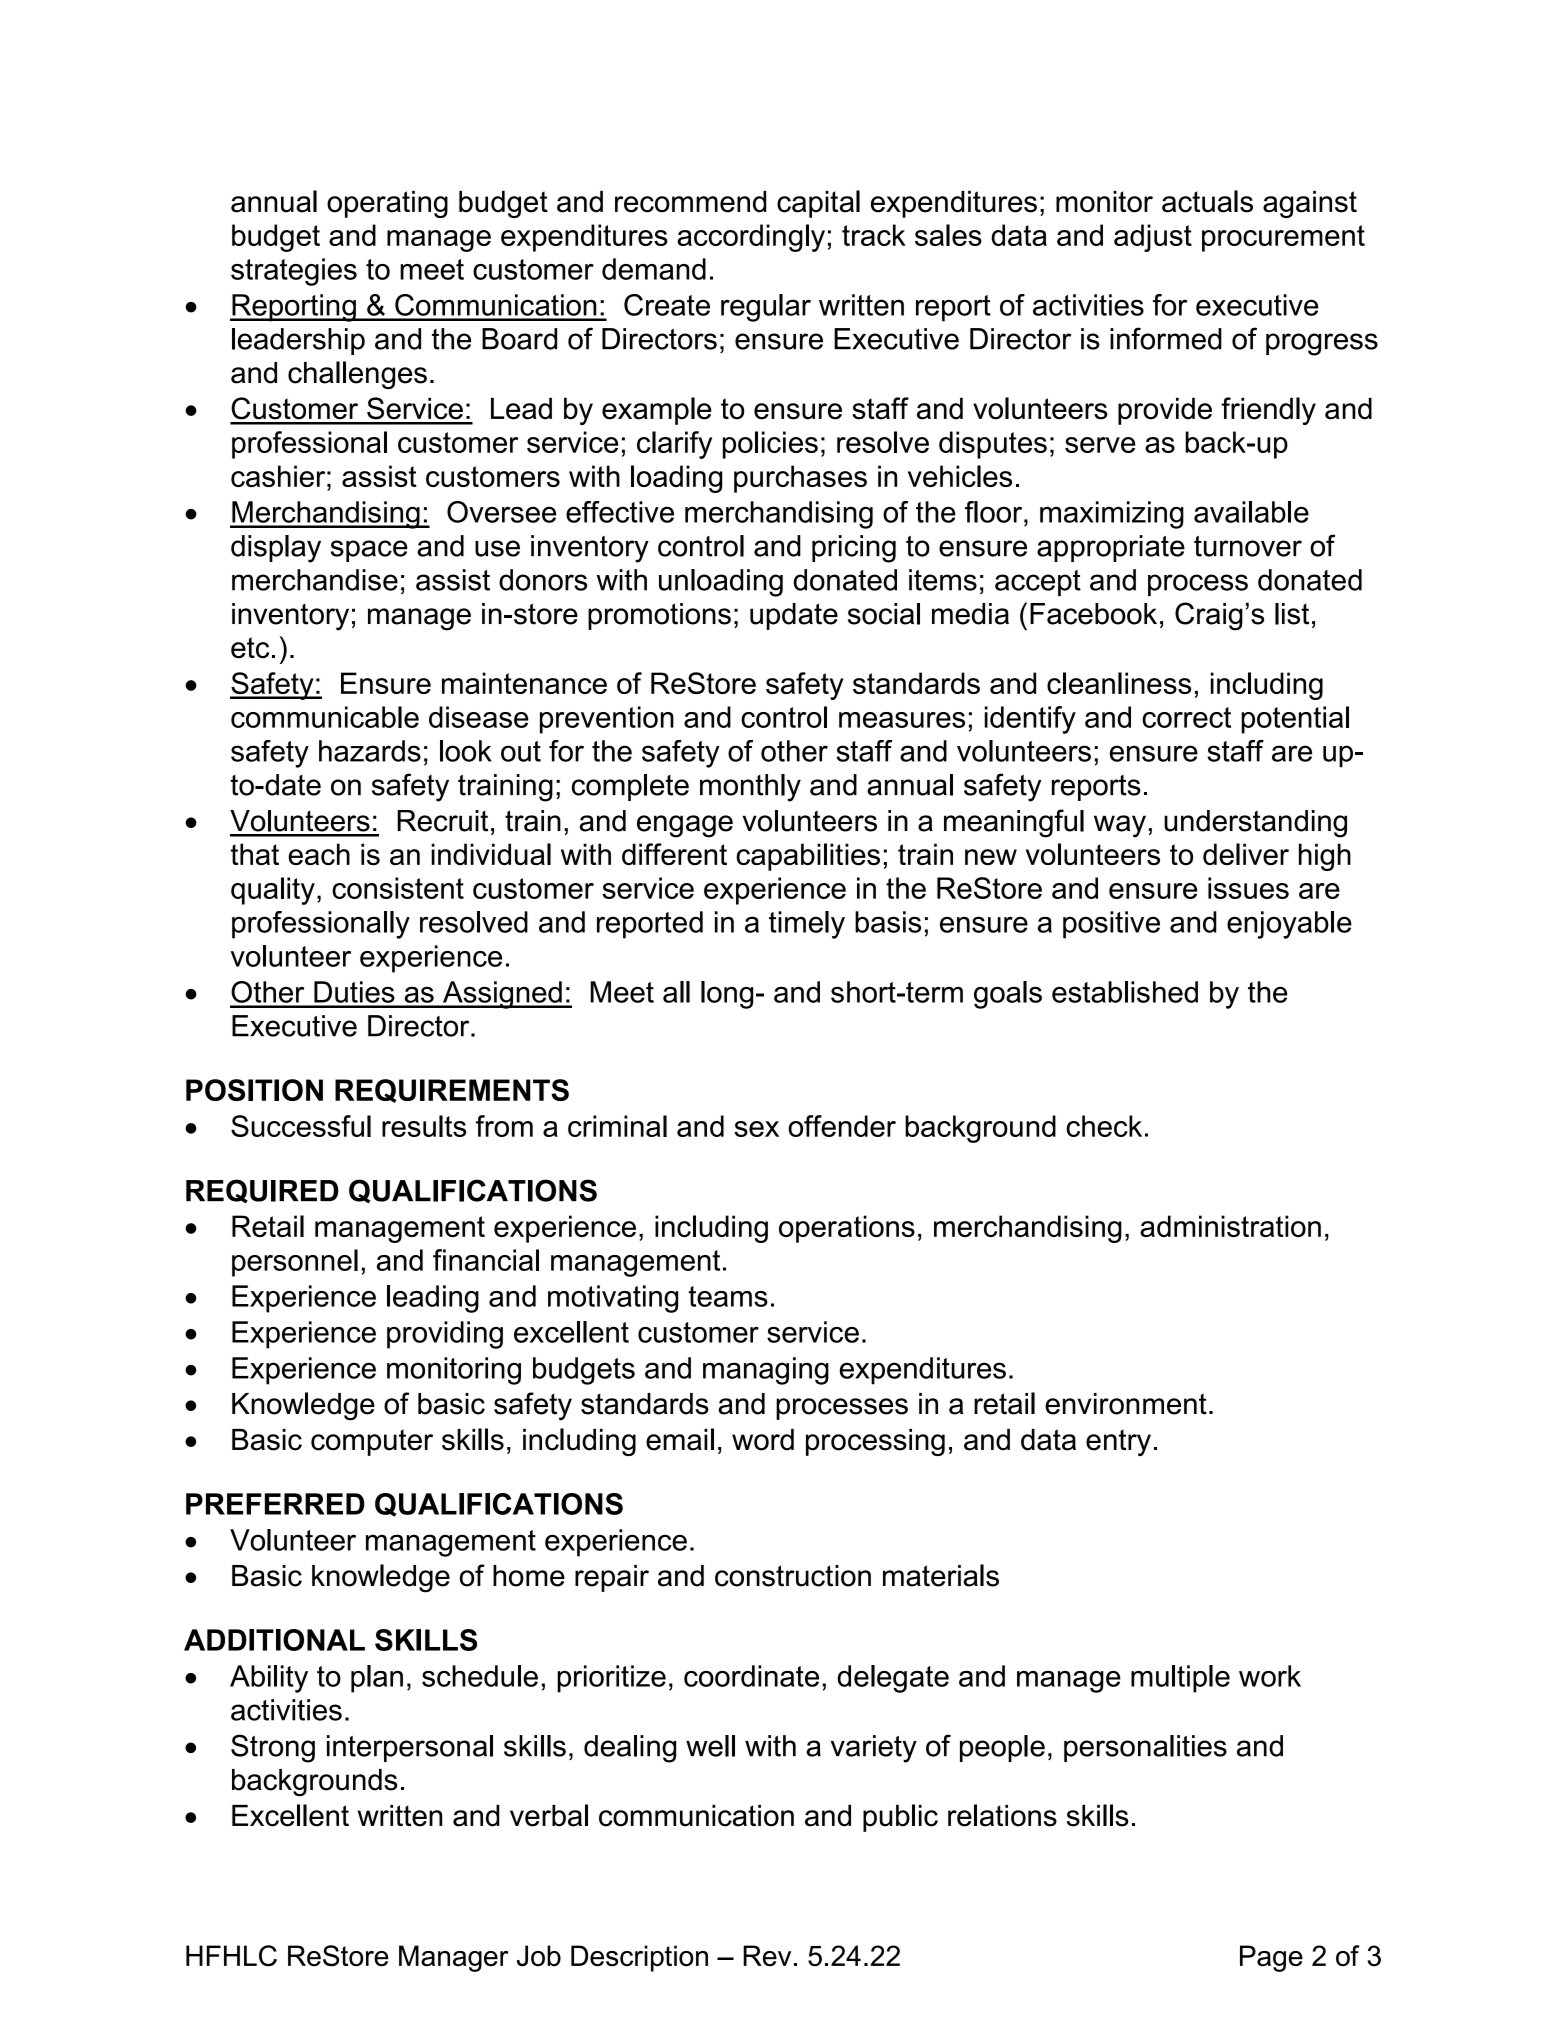  Describe the element at coordinates (539, 1956) in the image. I see `Job` at that location.
